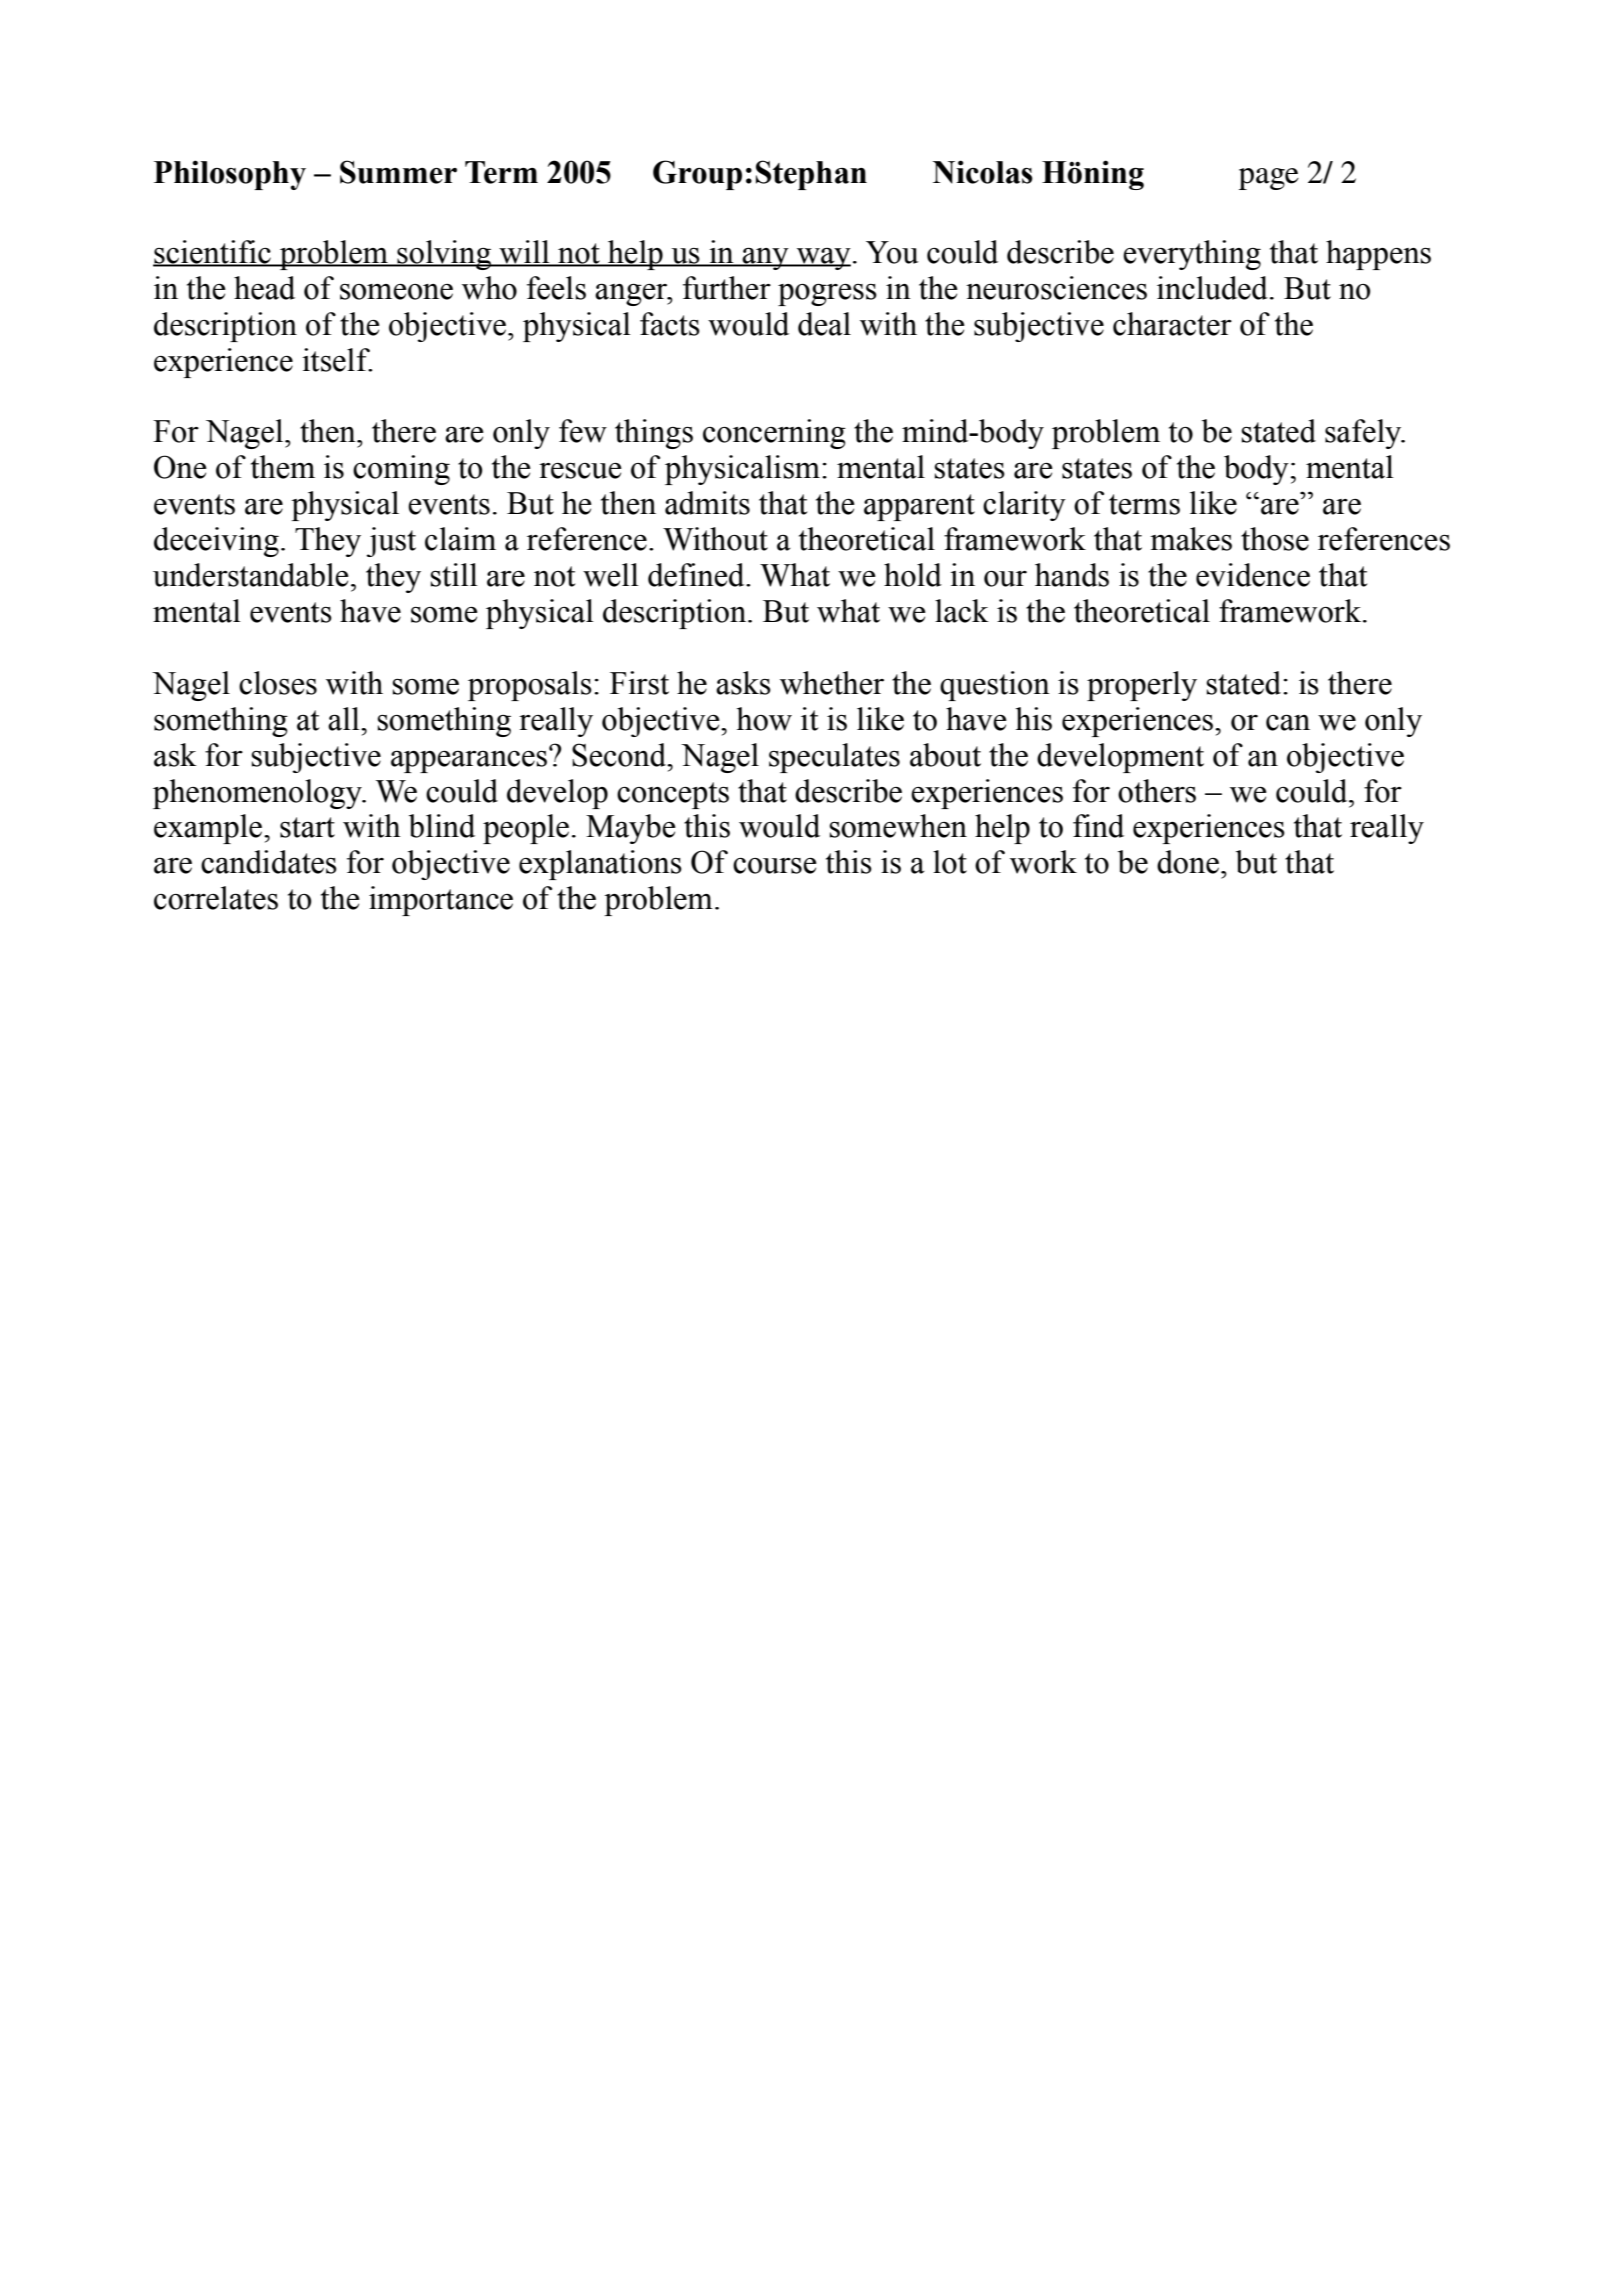 The width and height of the screenshot is (1607, 2274). What do you see at coordinates (1269, 179) in the screenshot?
I see `page` at bounding box center [1269, 179].
